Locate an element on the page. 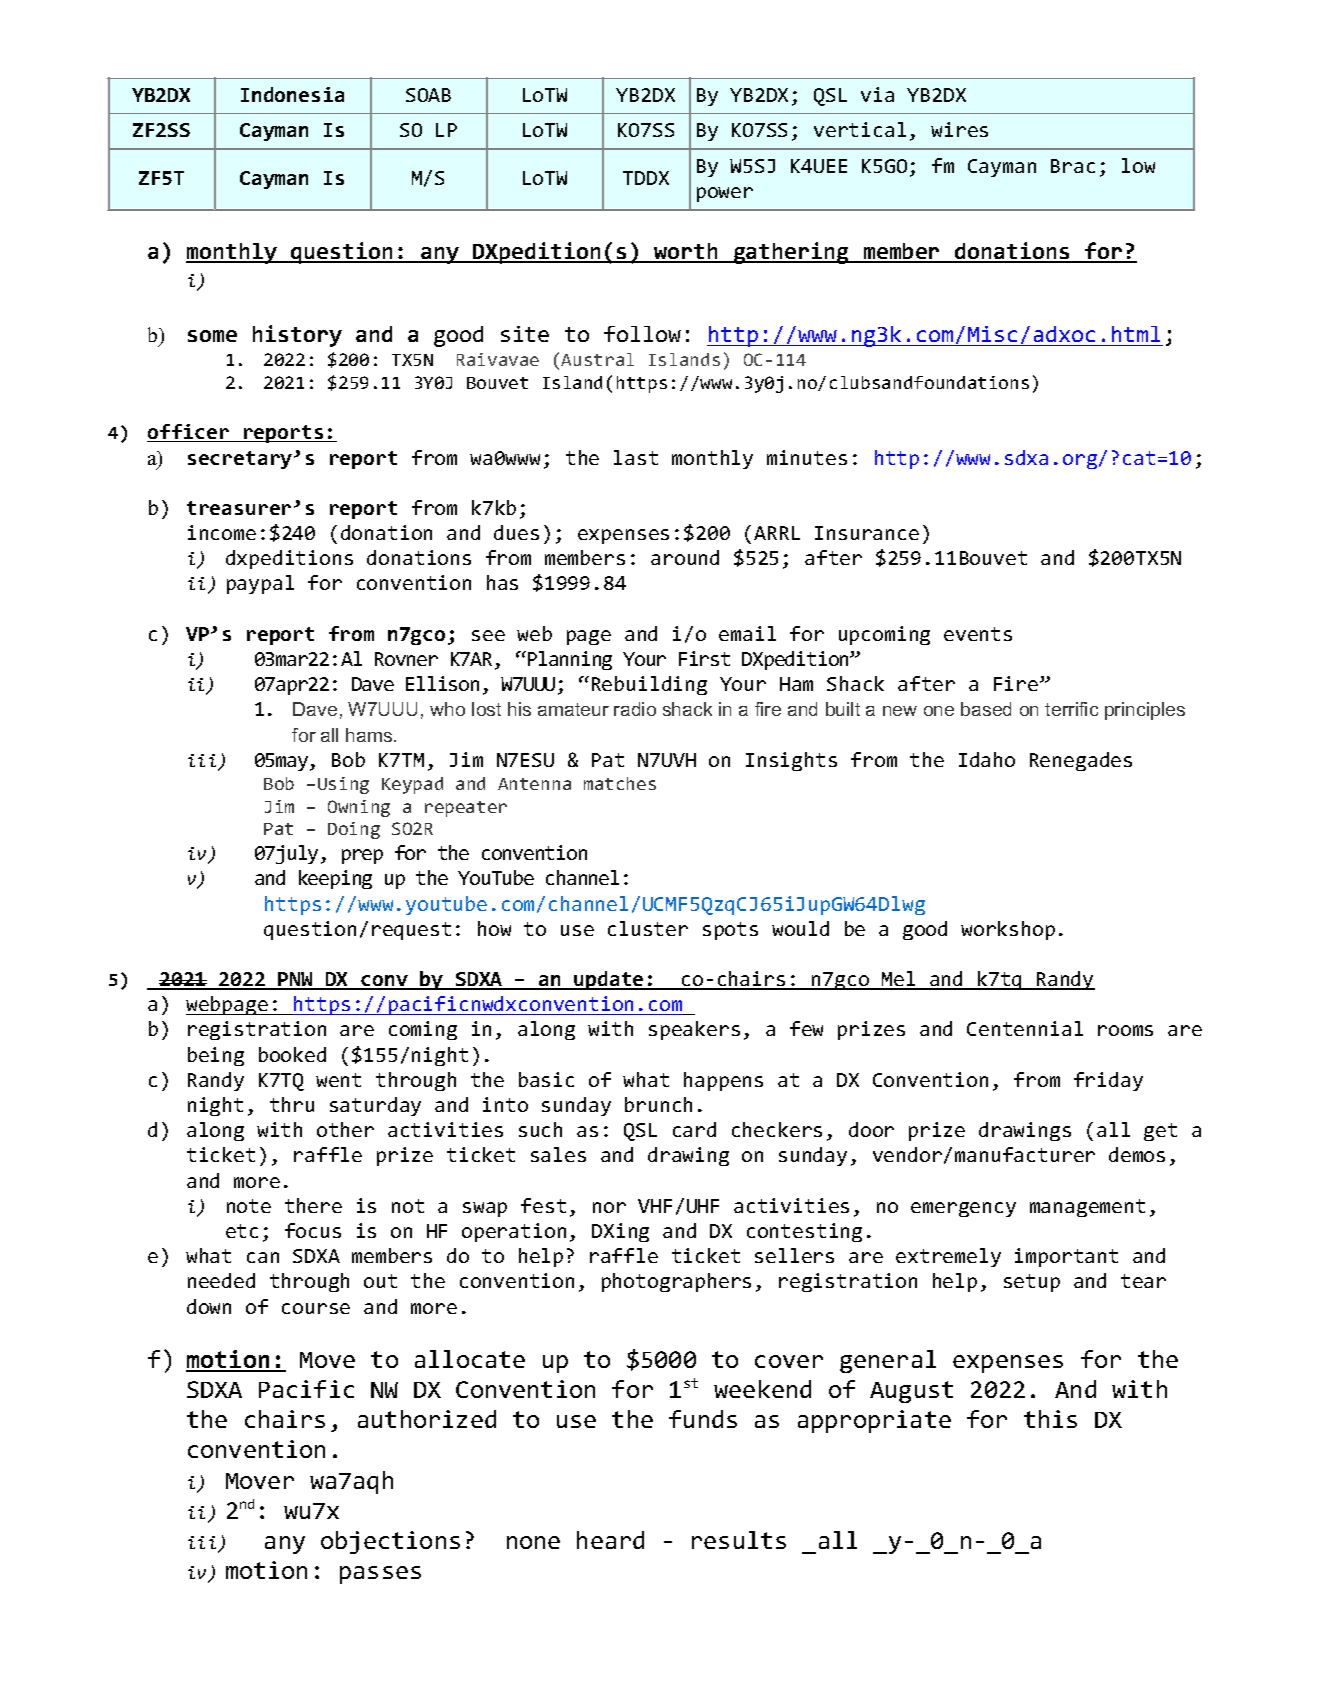  this is located at coordinates (1050, 1419).
